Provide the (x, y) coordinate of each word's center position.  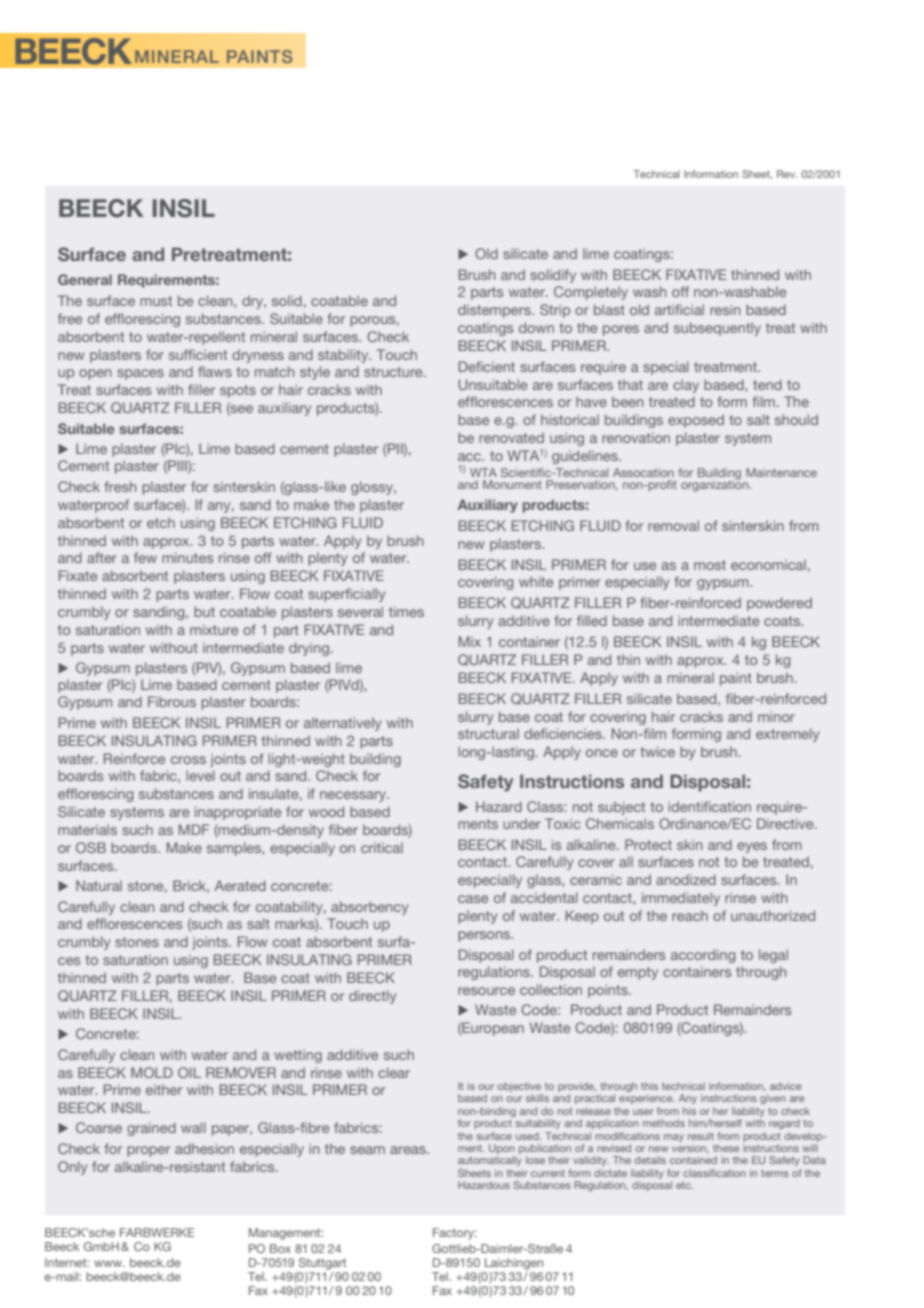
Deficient (487, 366)
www (109, 1263)
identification (709, 806)
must (156, 301)
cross (188, 760)
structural (488, 733)
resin (725, 309)
